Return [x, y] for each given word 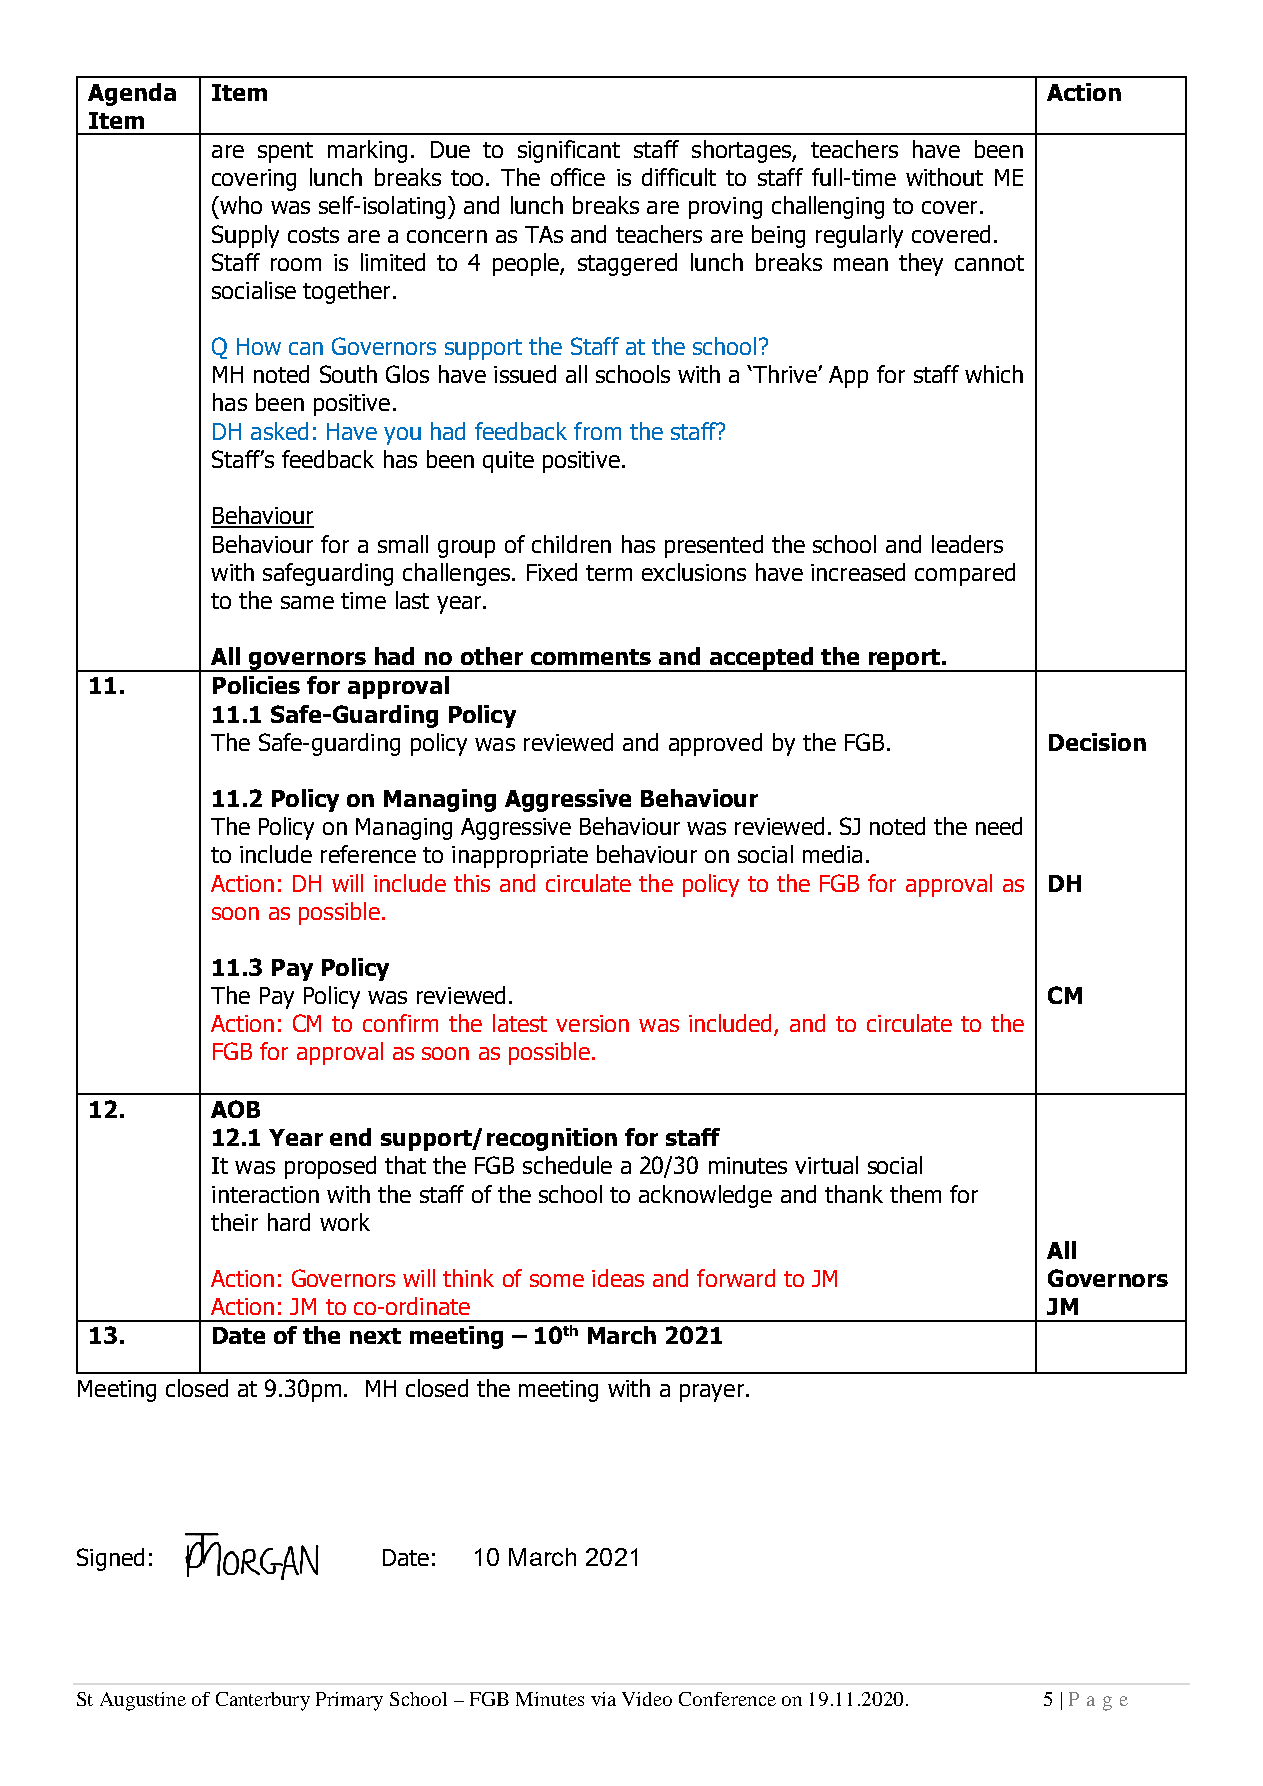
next [375, 1336]
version [592, 1023]
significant [569, 151]
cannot [989, 263]
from [597, 431]
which [994, 374]
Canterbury [263, 1701]
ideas [618, 1278]
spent [285, 152]
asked [279, 431]
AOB [235, 1109]
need [999, 826]
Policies [256, 685]
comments [591, 657]
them [915, 1194]
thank [854, 1194]
